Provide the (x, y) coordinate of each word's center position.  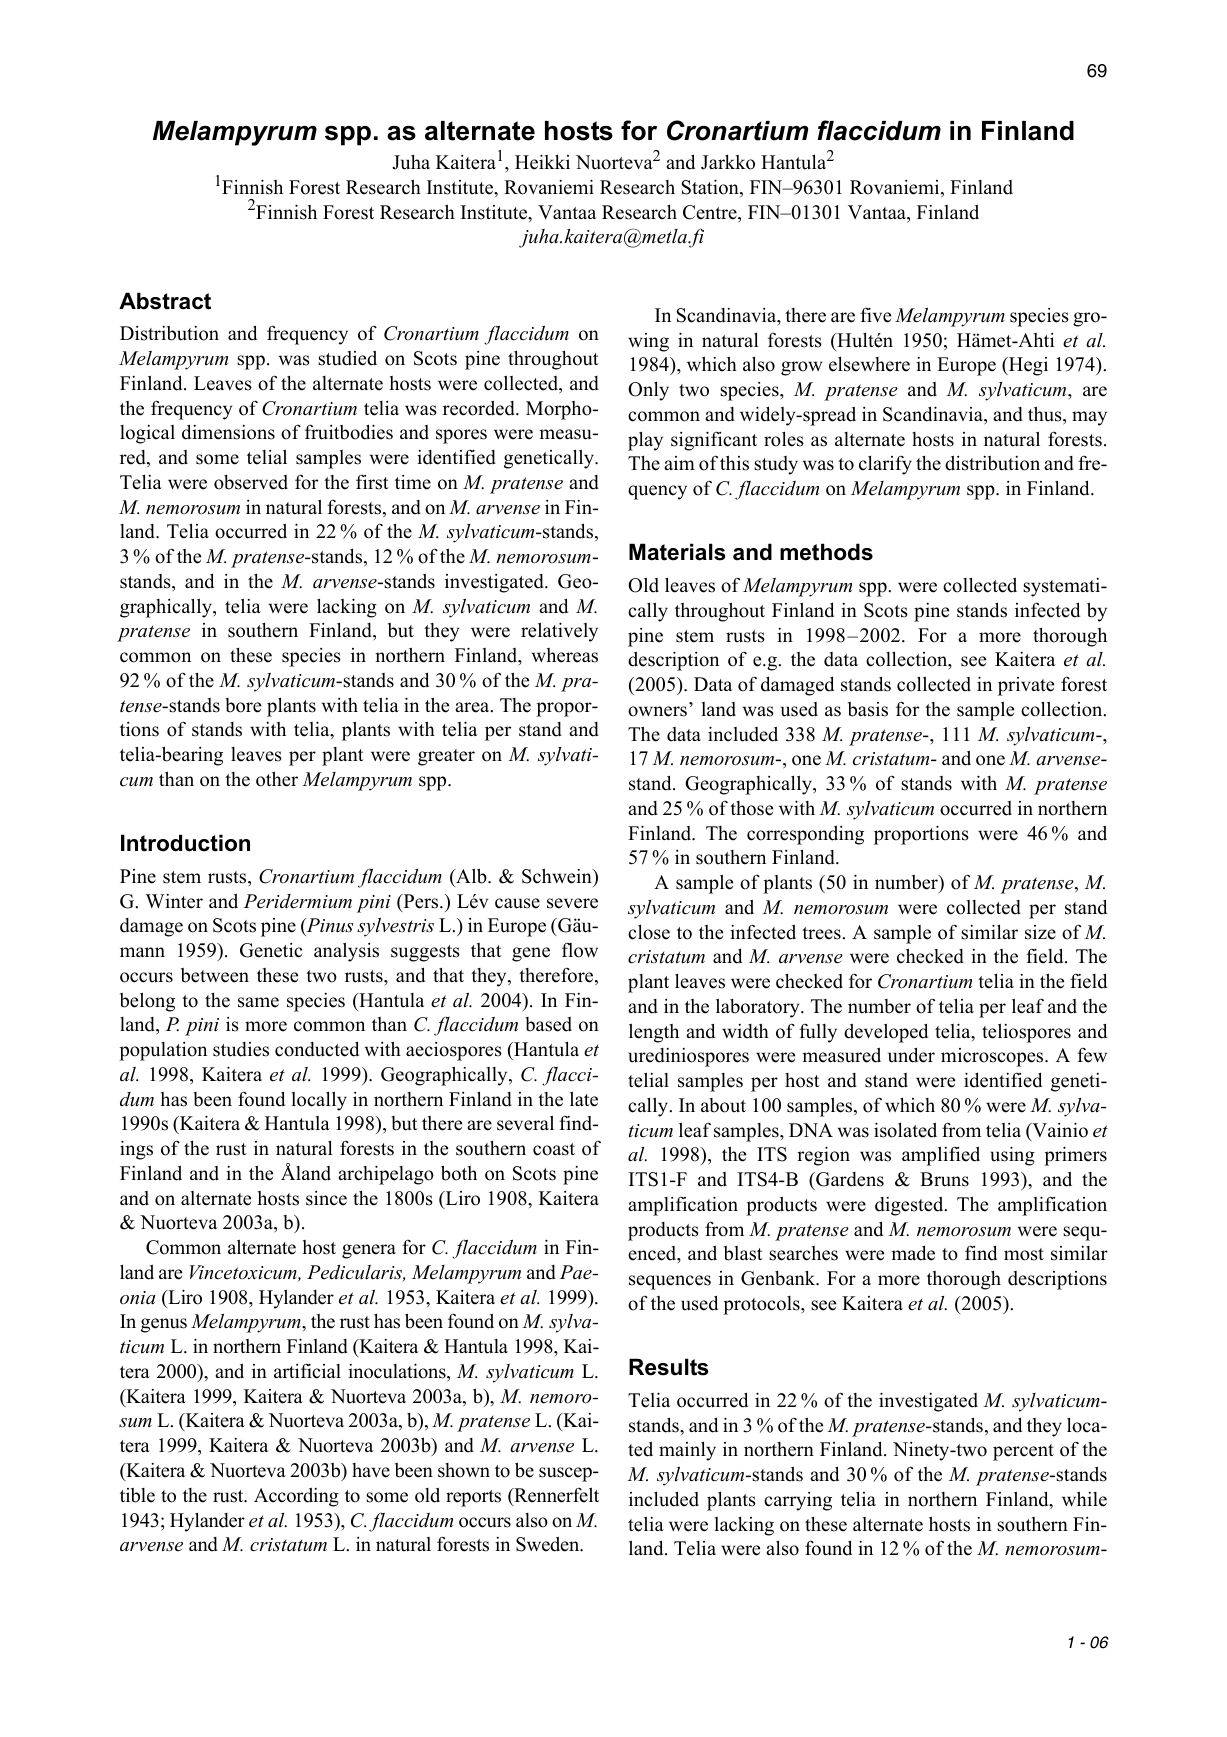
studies (241, 1049)
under (911, 1055)
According (296, 1497)
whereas (565, 655)
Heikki (542, 162)
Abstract (165, 301)
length (654, 1033)
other (277, 779)
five (875, 315)
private (1026, 686)
